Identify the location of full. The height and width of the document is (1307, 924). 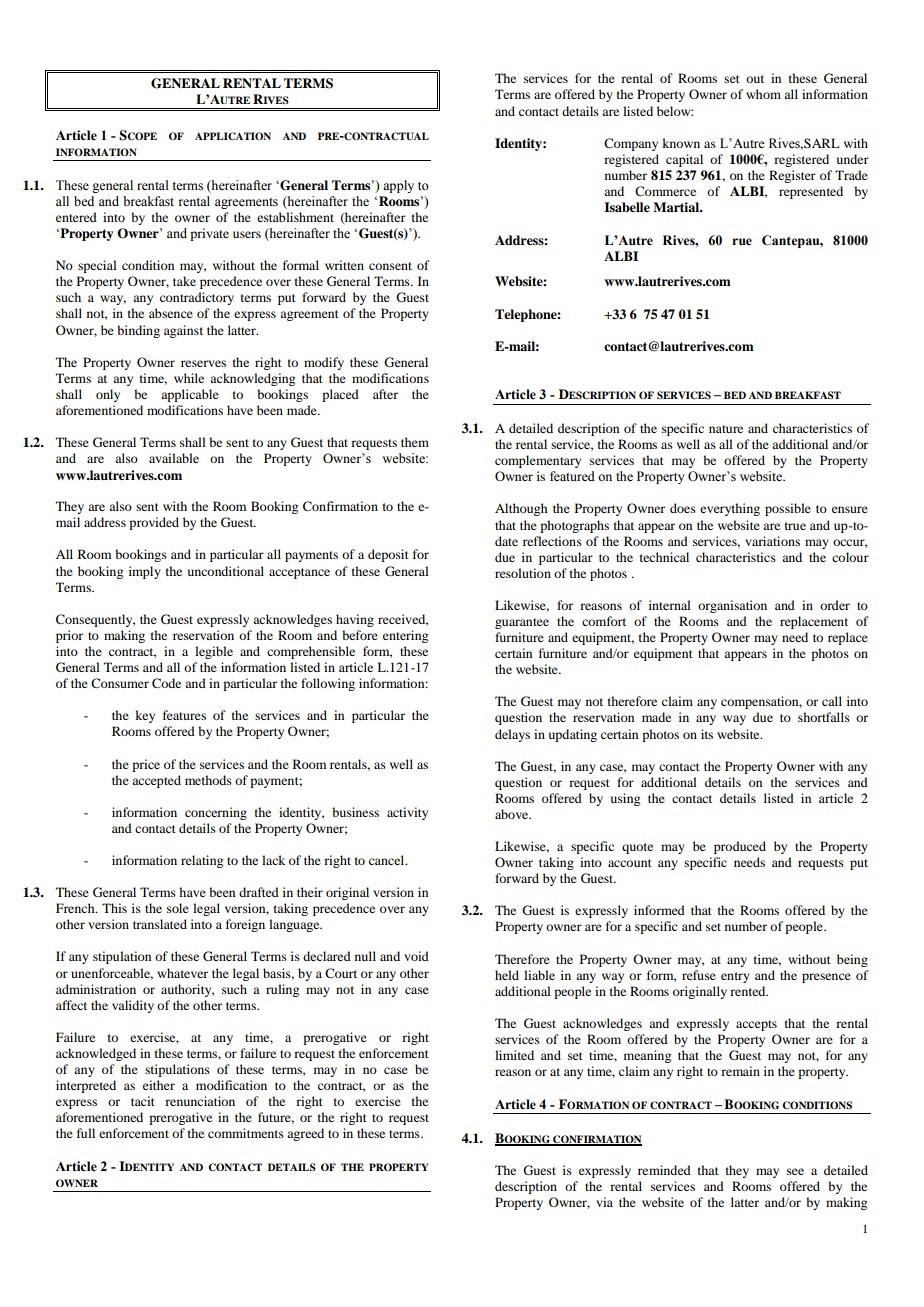
(86, 1133).
